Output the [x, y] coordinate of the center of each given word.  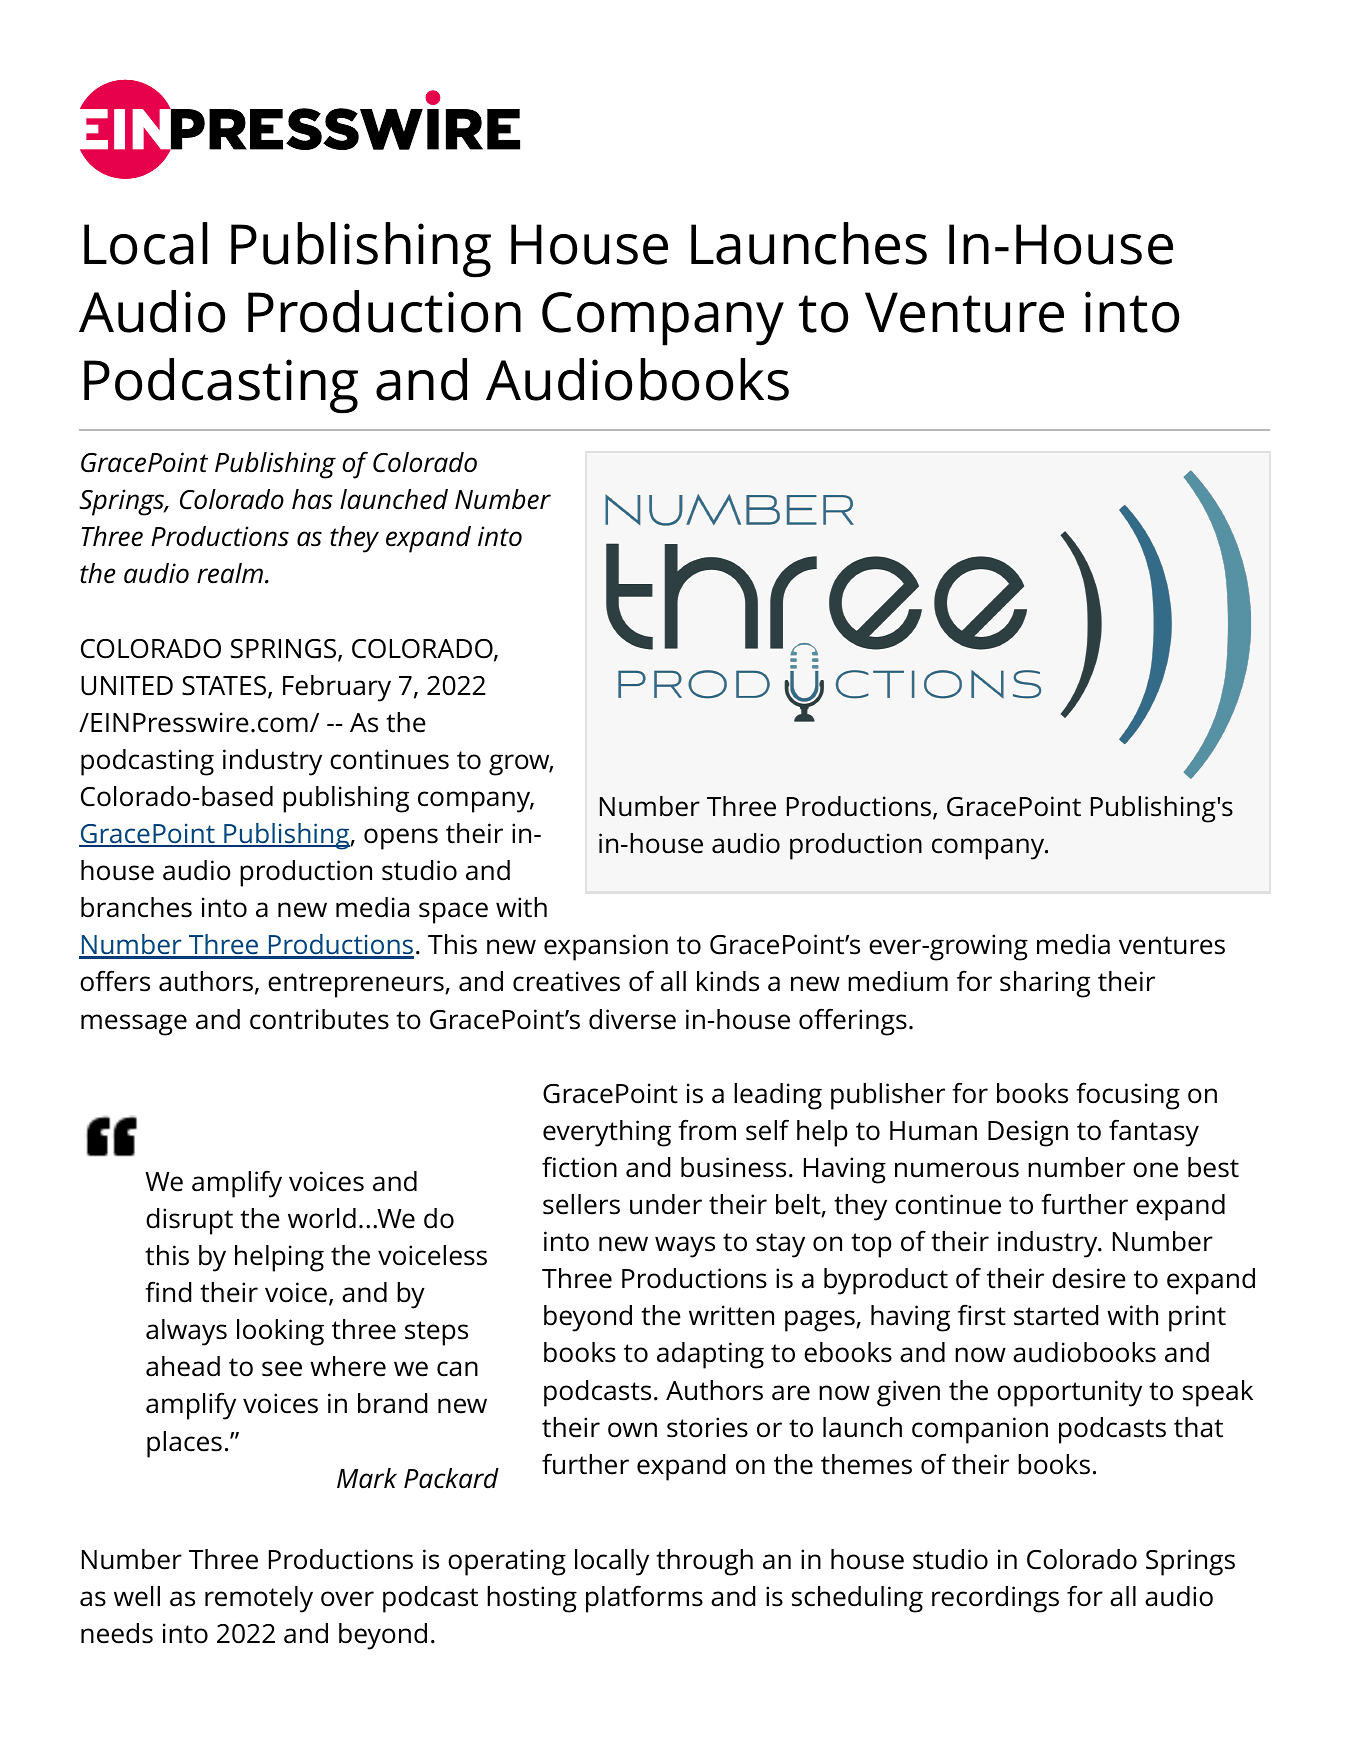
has [312, 499]
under [666, 1204]
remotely [259, 1599]
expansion [606, 947]
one [1155, 1170]
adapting [710, 1355]
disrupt [189, 1221]
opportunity [1069, 1393]
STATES [225, 687]
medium [898, 981]
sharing [1045, 984]
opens [401, 839]
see [282, 1369]
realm [231, 573]
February [337, 688]
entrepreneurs [357, 985]
